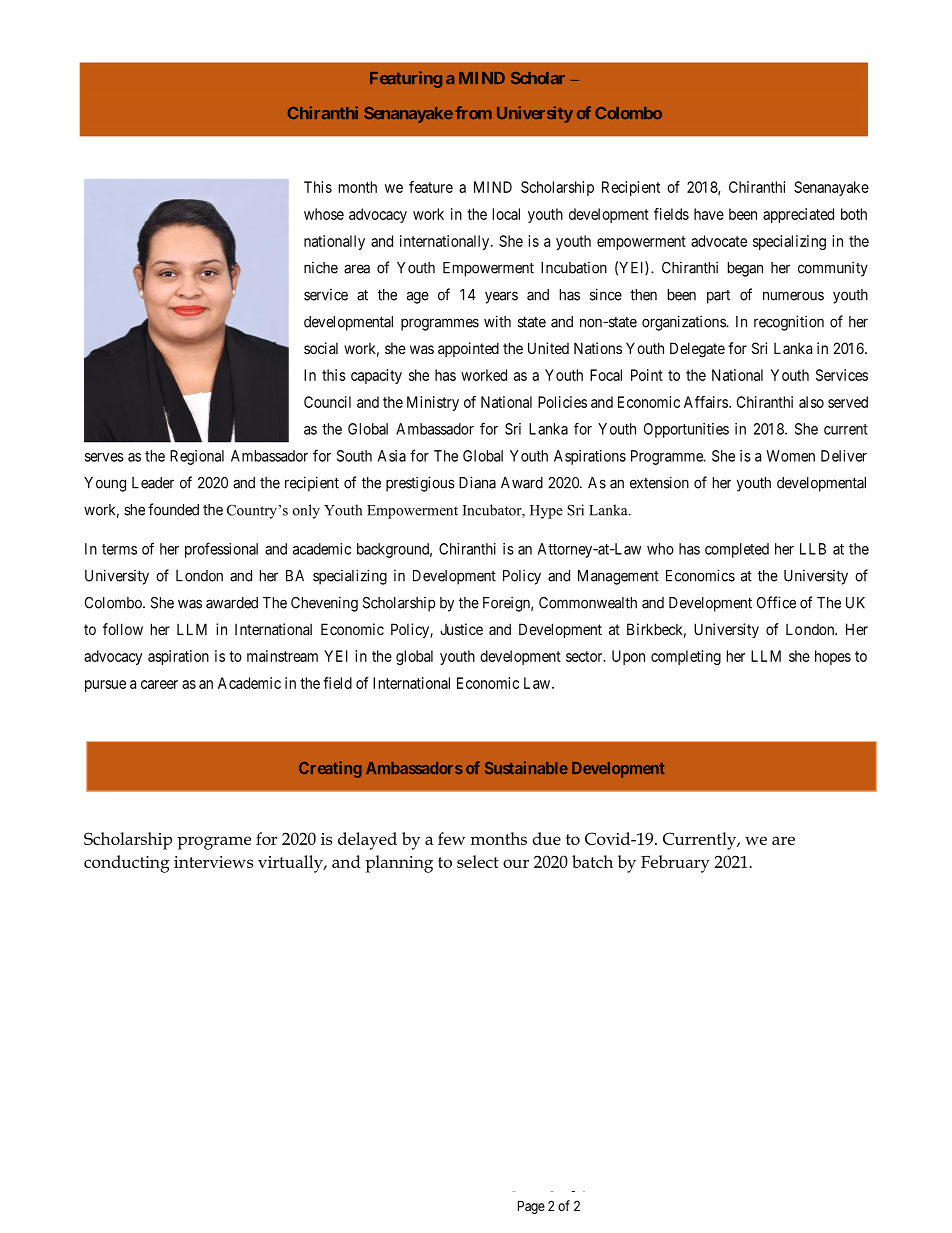  What do you see at coordinates (501, 297) in the screenshot?
I see `years` at bounding box center [501, 297].
